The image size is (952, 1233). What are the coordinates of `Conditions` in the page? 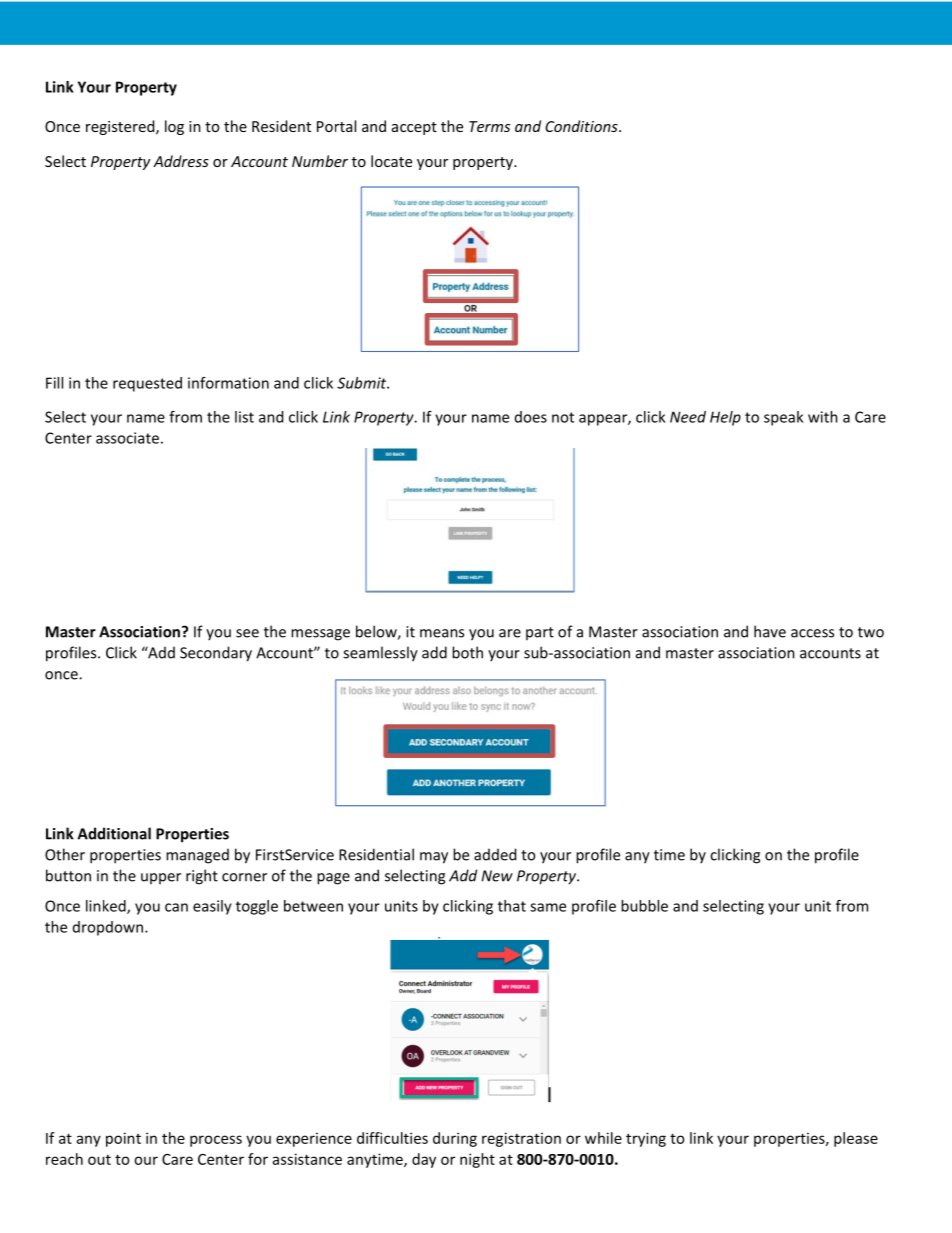 It's located at (582, 126).
